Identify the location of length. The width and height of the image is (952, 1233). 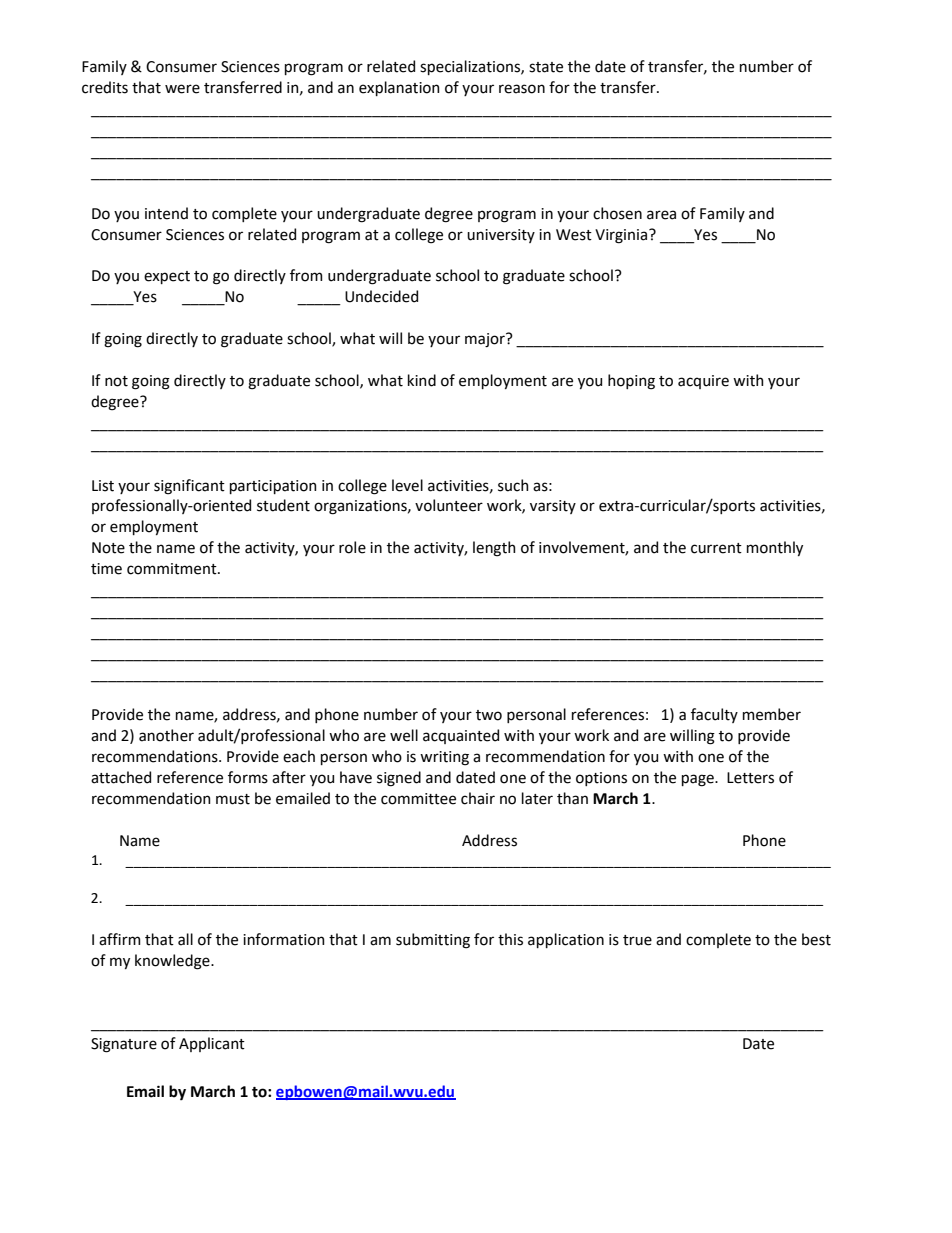
(494, 549).
